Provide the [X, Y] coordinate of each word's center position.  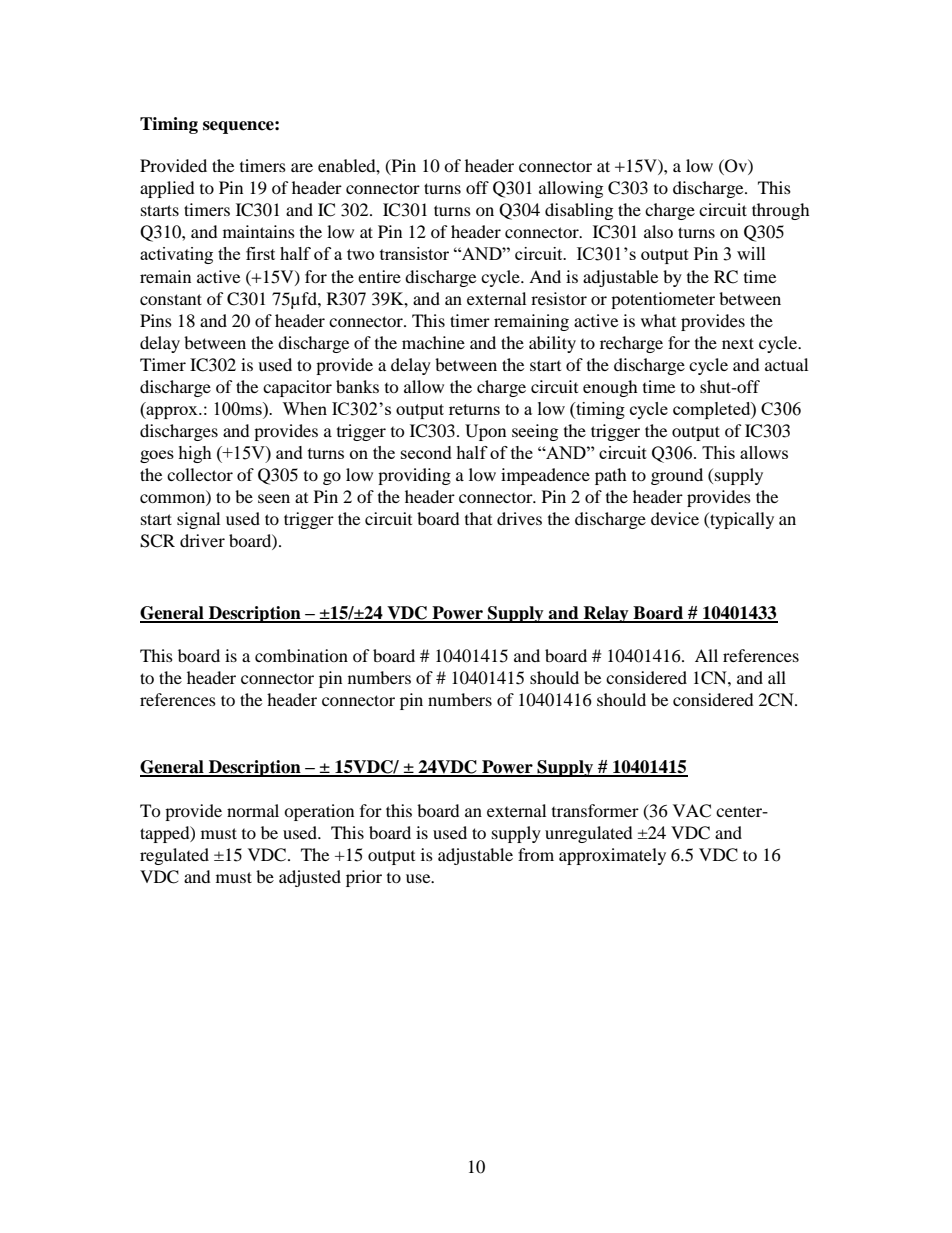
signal [198, 520]
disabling [579, 211]
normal [253, 810]
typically [741, 520]
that [478, 518]
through [781, 211]
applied [167, 189]
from [536, 854]
